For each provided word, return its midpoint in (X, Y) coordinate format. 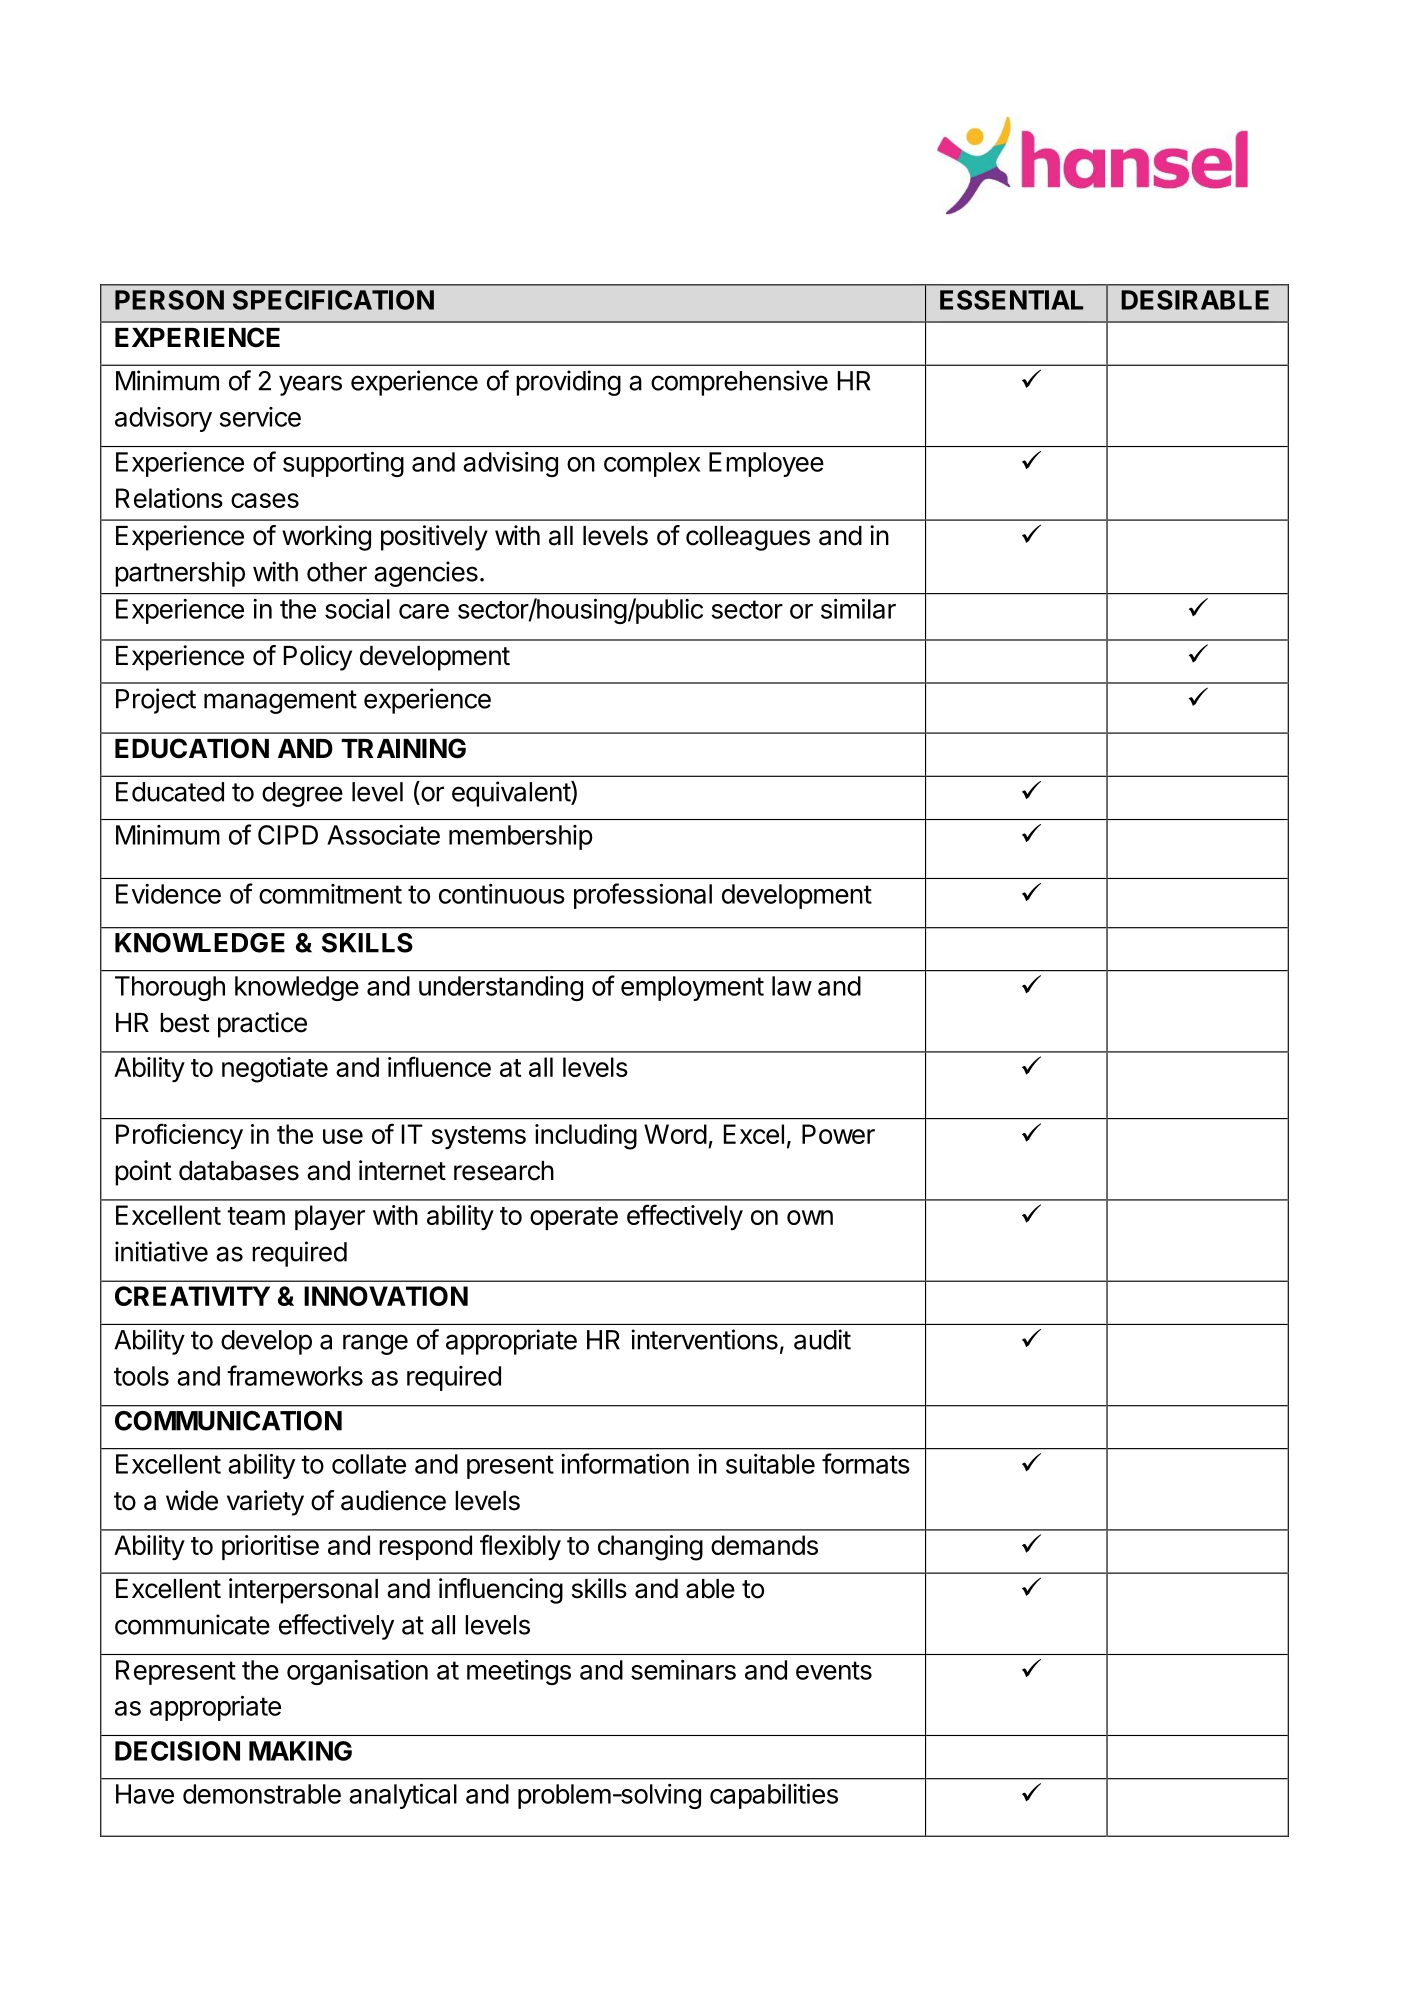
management (280, 702)
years (310, 385)
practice (262, 1025)
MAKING (300, 1751)
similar (858, 609)
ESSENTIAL (1011, 300)
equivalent (512, 794)
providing (568, 383)
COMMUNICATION (228, 1421)
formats (866, 1463)
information (625, 1463)
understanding (501, 988)
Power (838, 1134)
